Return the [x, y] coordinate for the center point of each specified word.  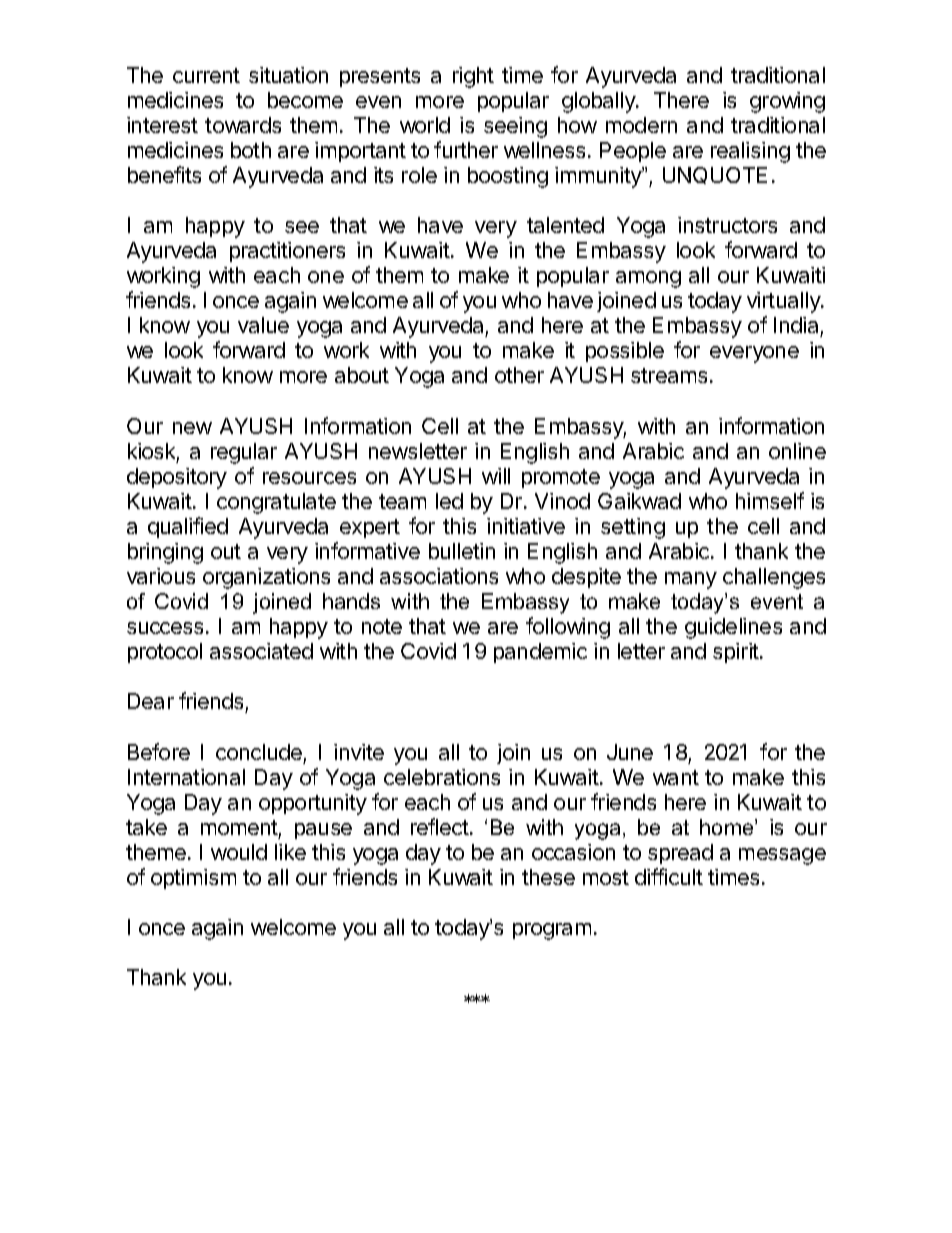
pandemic [540, 653]
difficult [669, 876]
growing [787, 102]
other [519, 375]
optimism [193, 879]
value [263, 325]
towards [243, 125]
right [473, 77]
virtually [784, 302]
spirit [737, 653]
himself [770, 500]
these [548, 877]
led [449, 501]
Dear [151, 701]
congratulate [276, 503]
